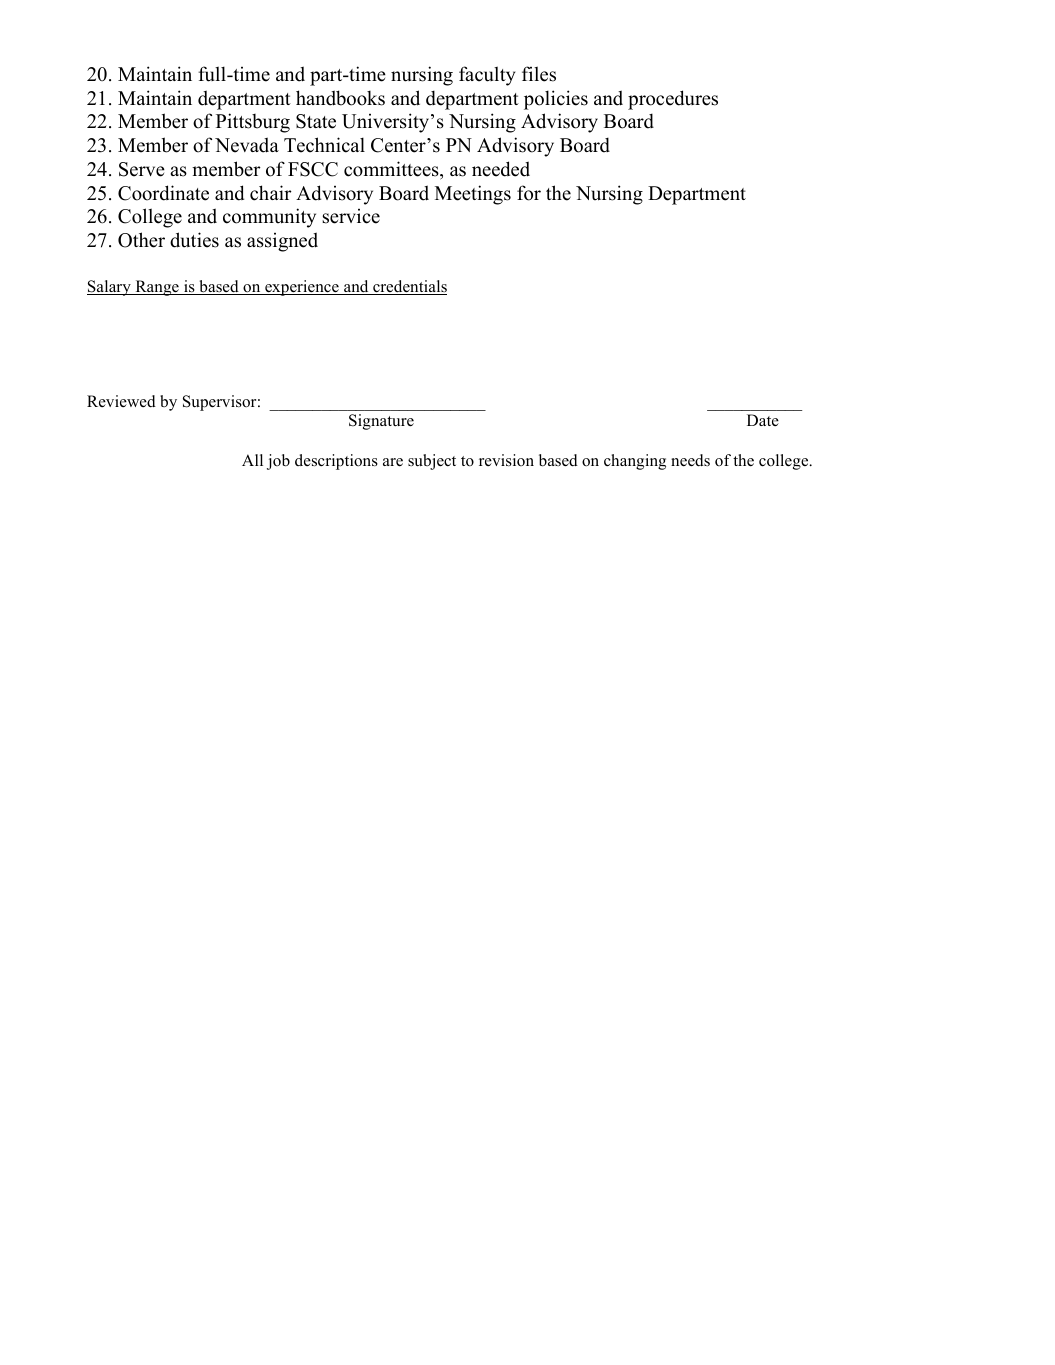 The image size is (1055, 1365). What do you see at coordinates (432, 462) in the screenshot?
I see `subject` at bounding box center [432, 462].
